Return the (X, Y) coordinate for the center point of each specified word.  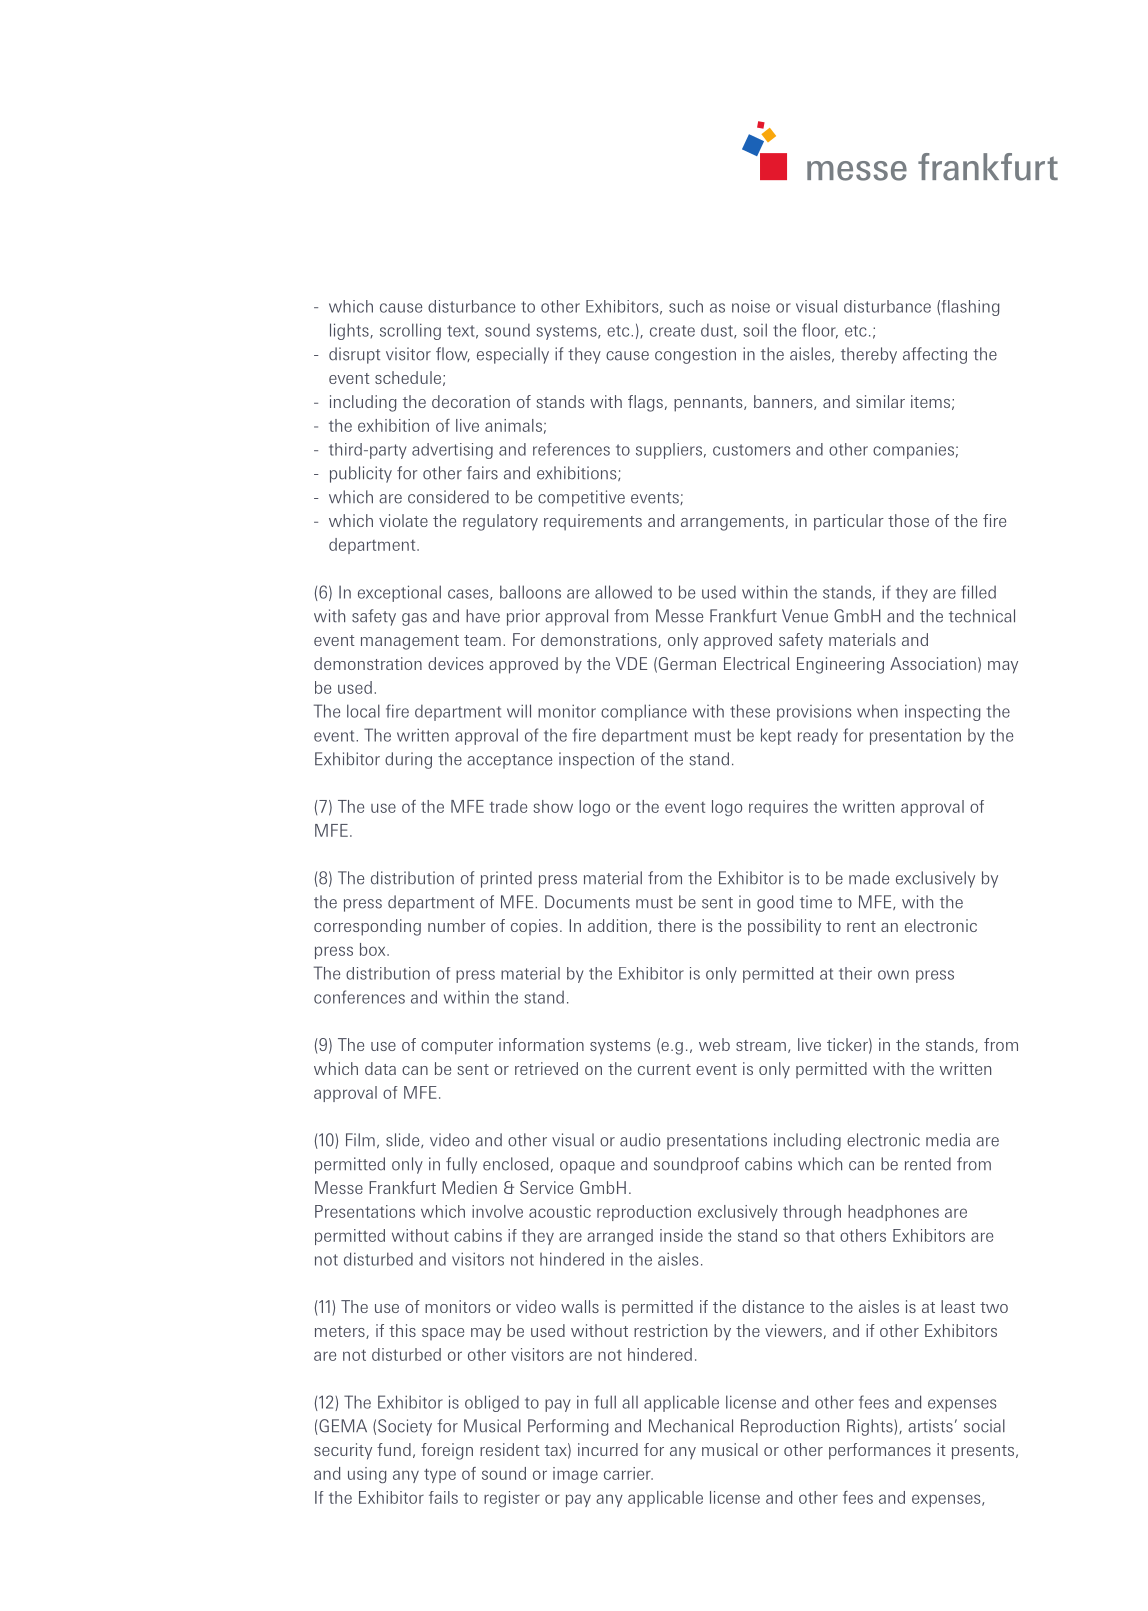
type (440, 1476)
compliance (644, 712)
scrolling (410, 331)
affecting (935, 355)
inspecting (942, 712)
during (408, 760)
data (380, 1068)
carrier (628, 1473)
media (948, 1140)
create (672, 331)
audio (640, 1140)
